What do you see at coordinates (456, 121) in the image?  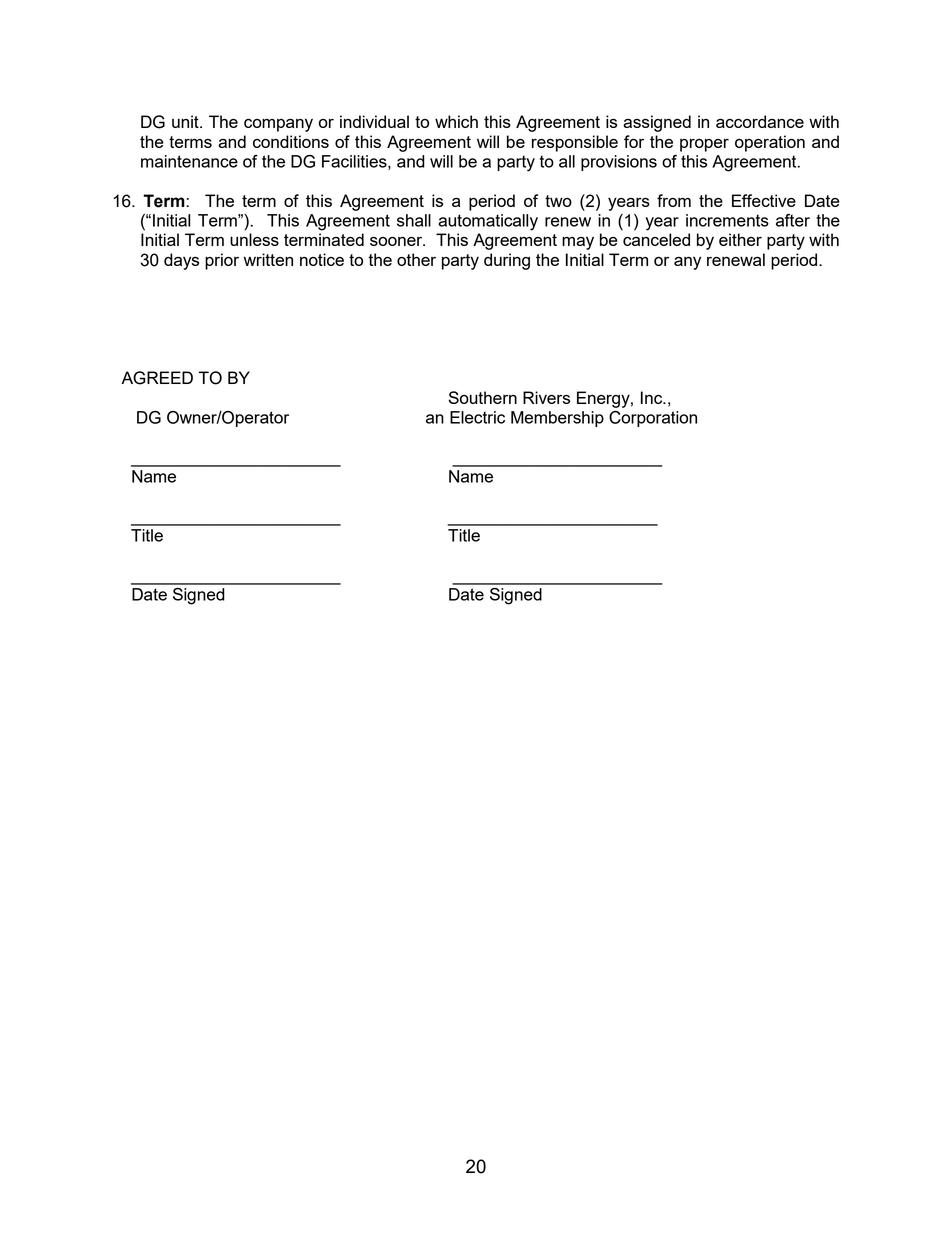 I see `which` at bounding box center [456, 121].
